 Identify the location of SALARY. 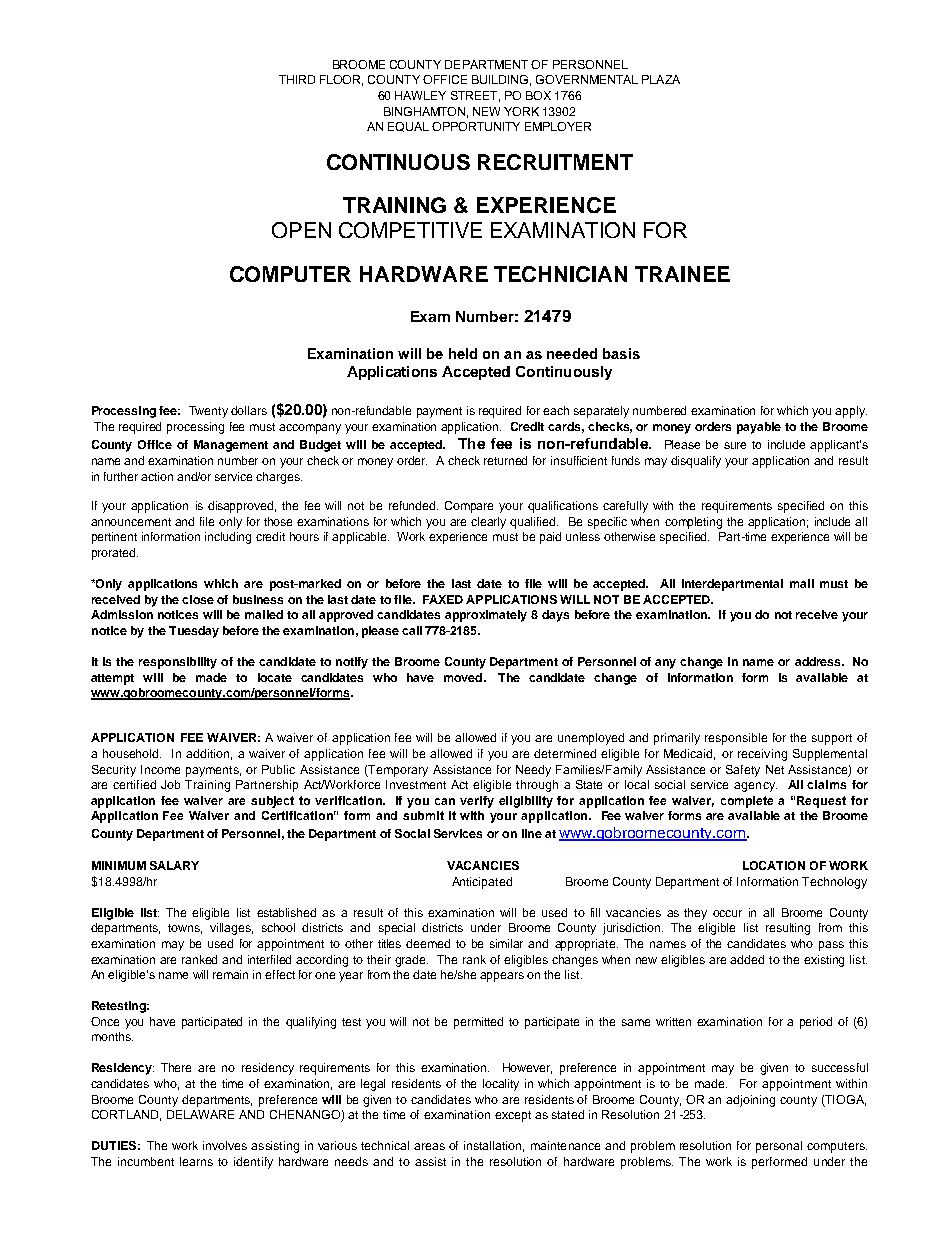
(174, 865).
